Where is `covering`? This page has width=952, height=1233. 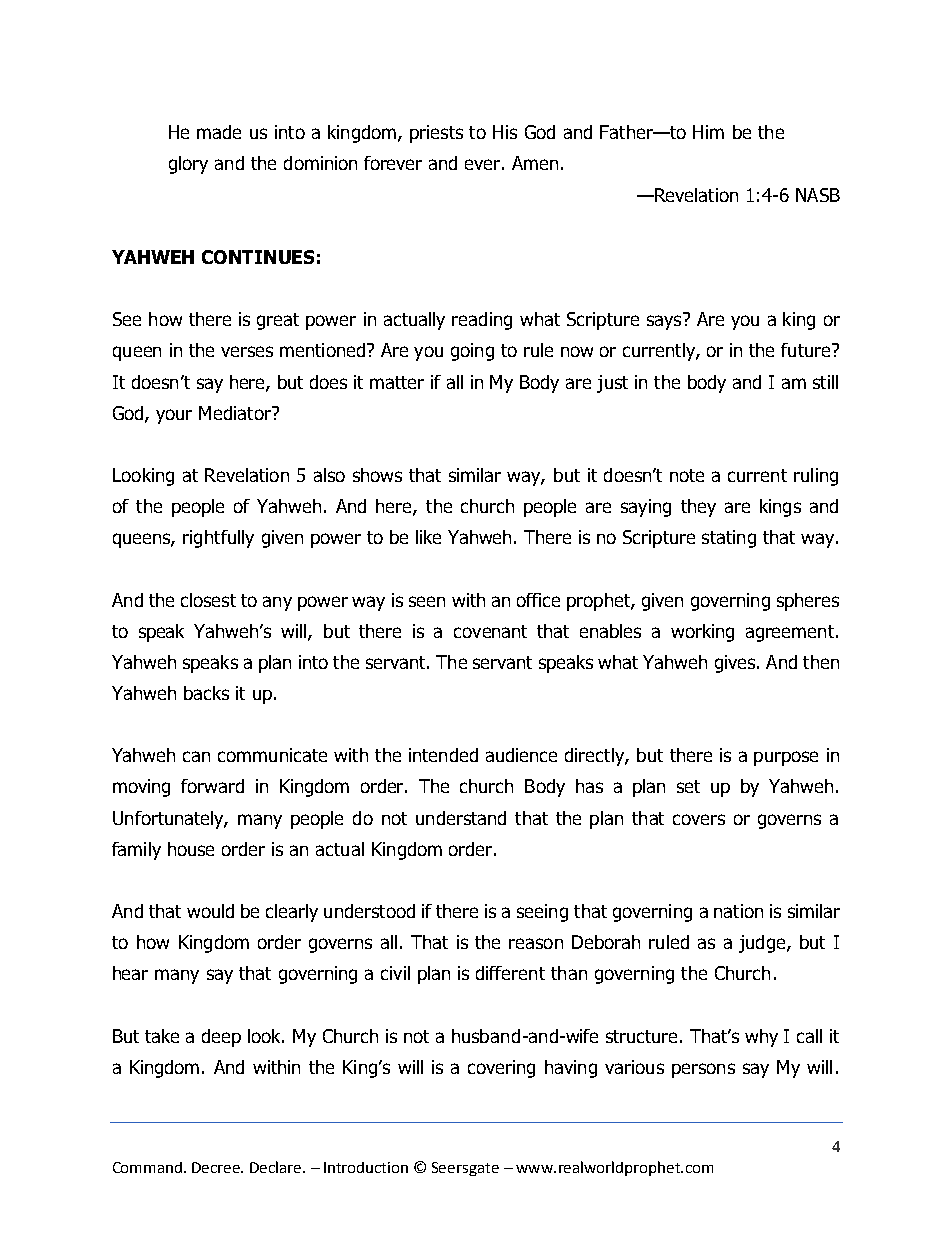 covering is located at coordinates (501, 1069).
